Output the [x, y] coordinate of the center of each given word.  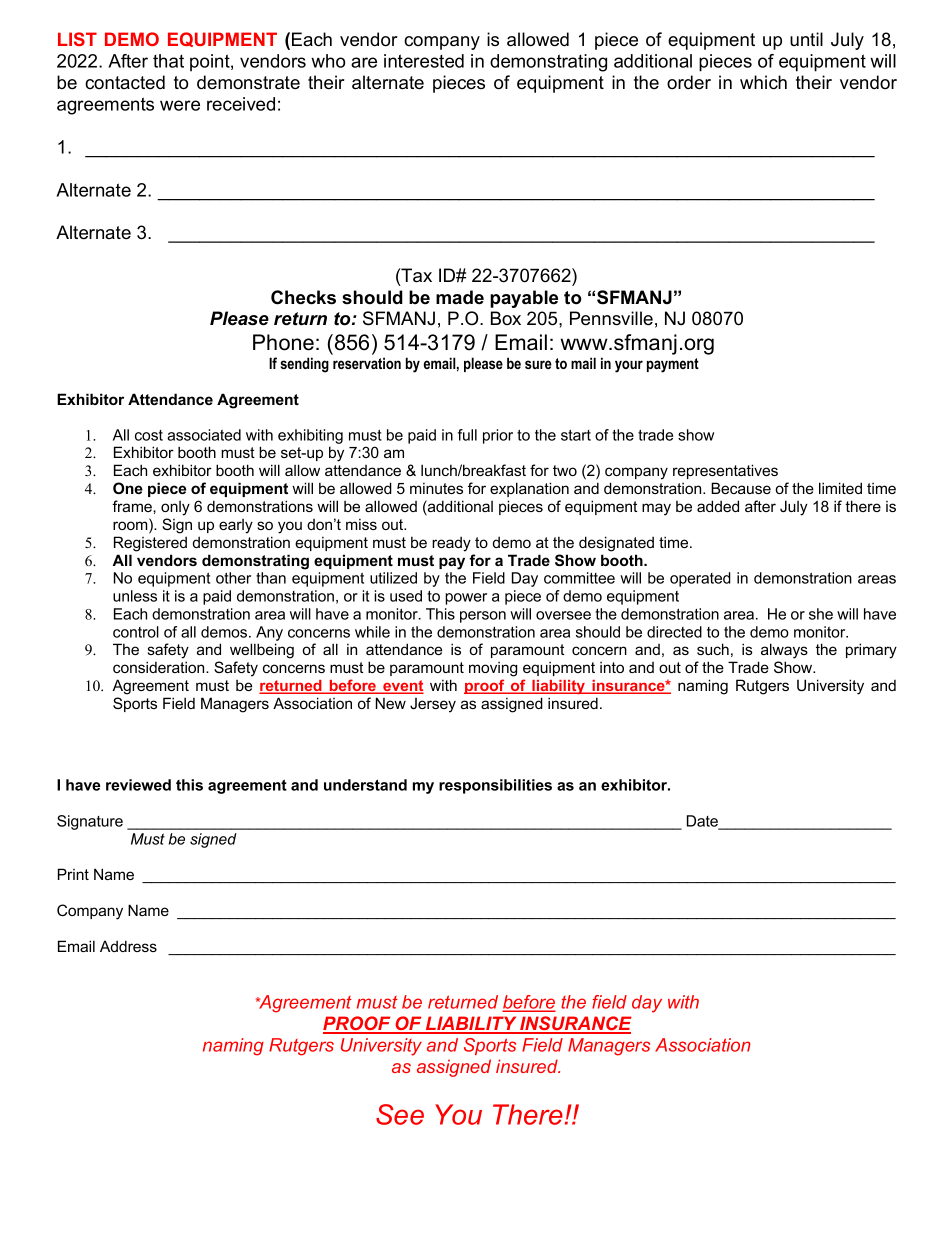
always [784, 651]
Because [741, 488]
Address [128, 946]
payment [673, 365]
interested [424, 61]
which [763, 82]
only [175, 508]
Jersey [433, 705]
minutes [436, 488]
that [168, 61]
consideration [160, 667]
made [460, 297]
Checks [303, 297]
